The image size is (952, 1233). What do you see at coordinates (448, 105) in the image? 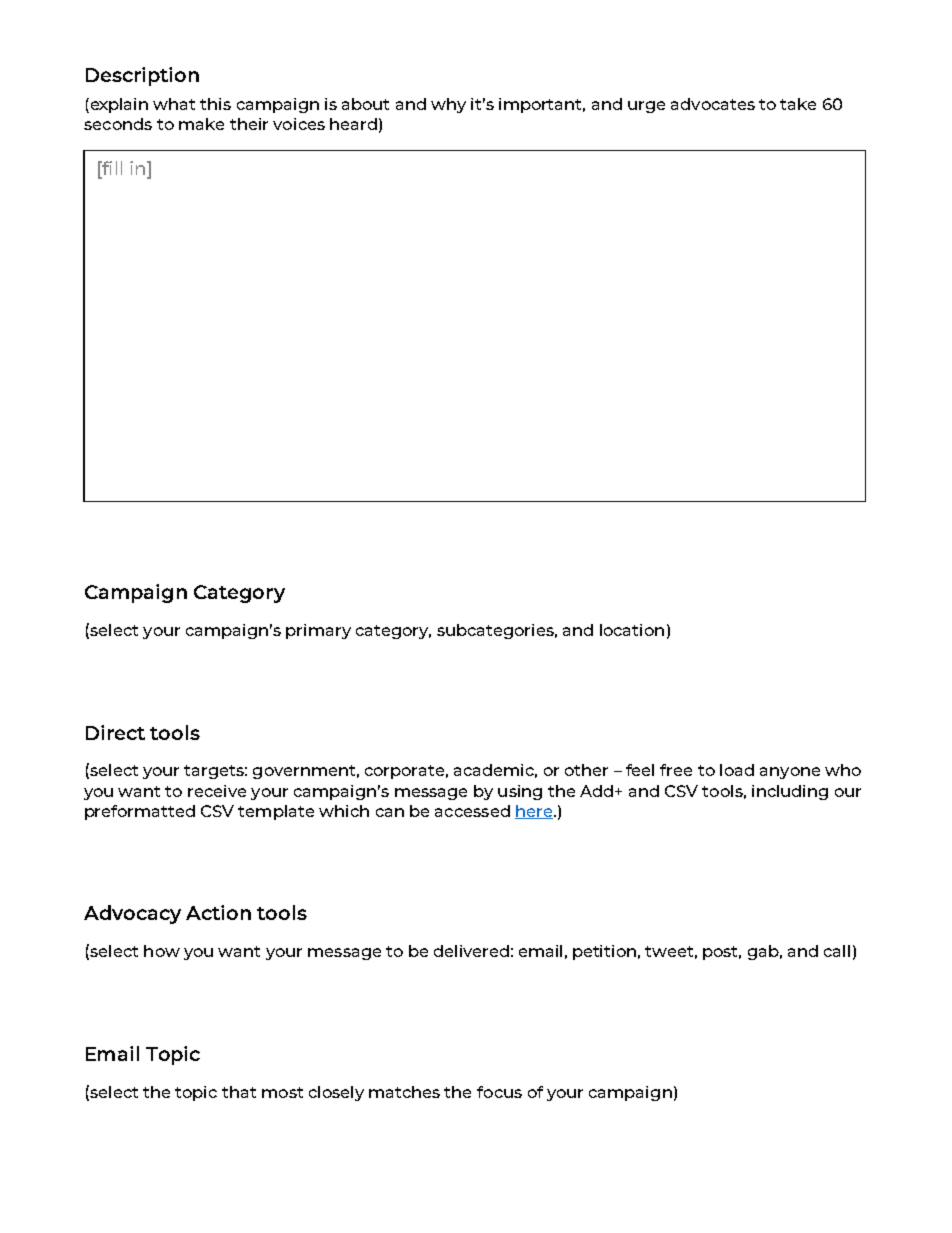
I see `why` at bounding box center [448, 105].
